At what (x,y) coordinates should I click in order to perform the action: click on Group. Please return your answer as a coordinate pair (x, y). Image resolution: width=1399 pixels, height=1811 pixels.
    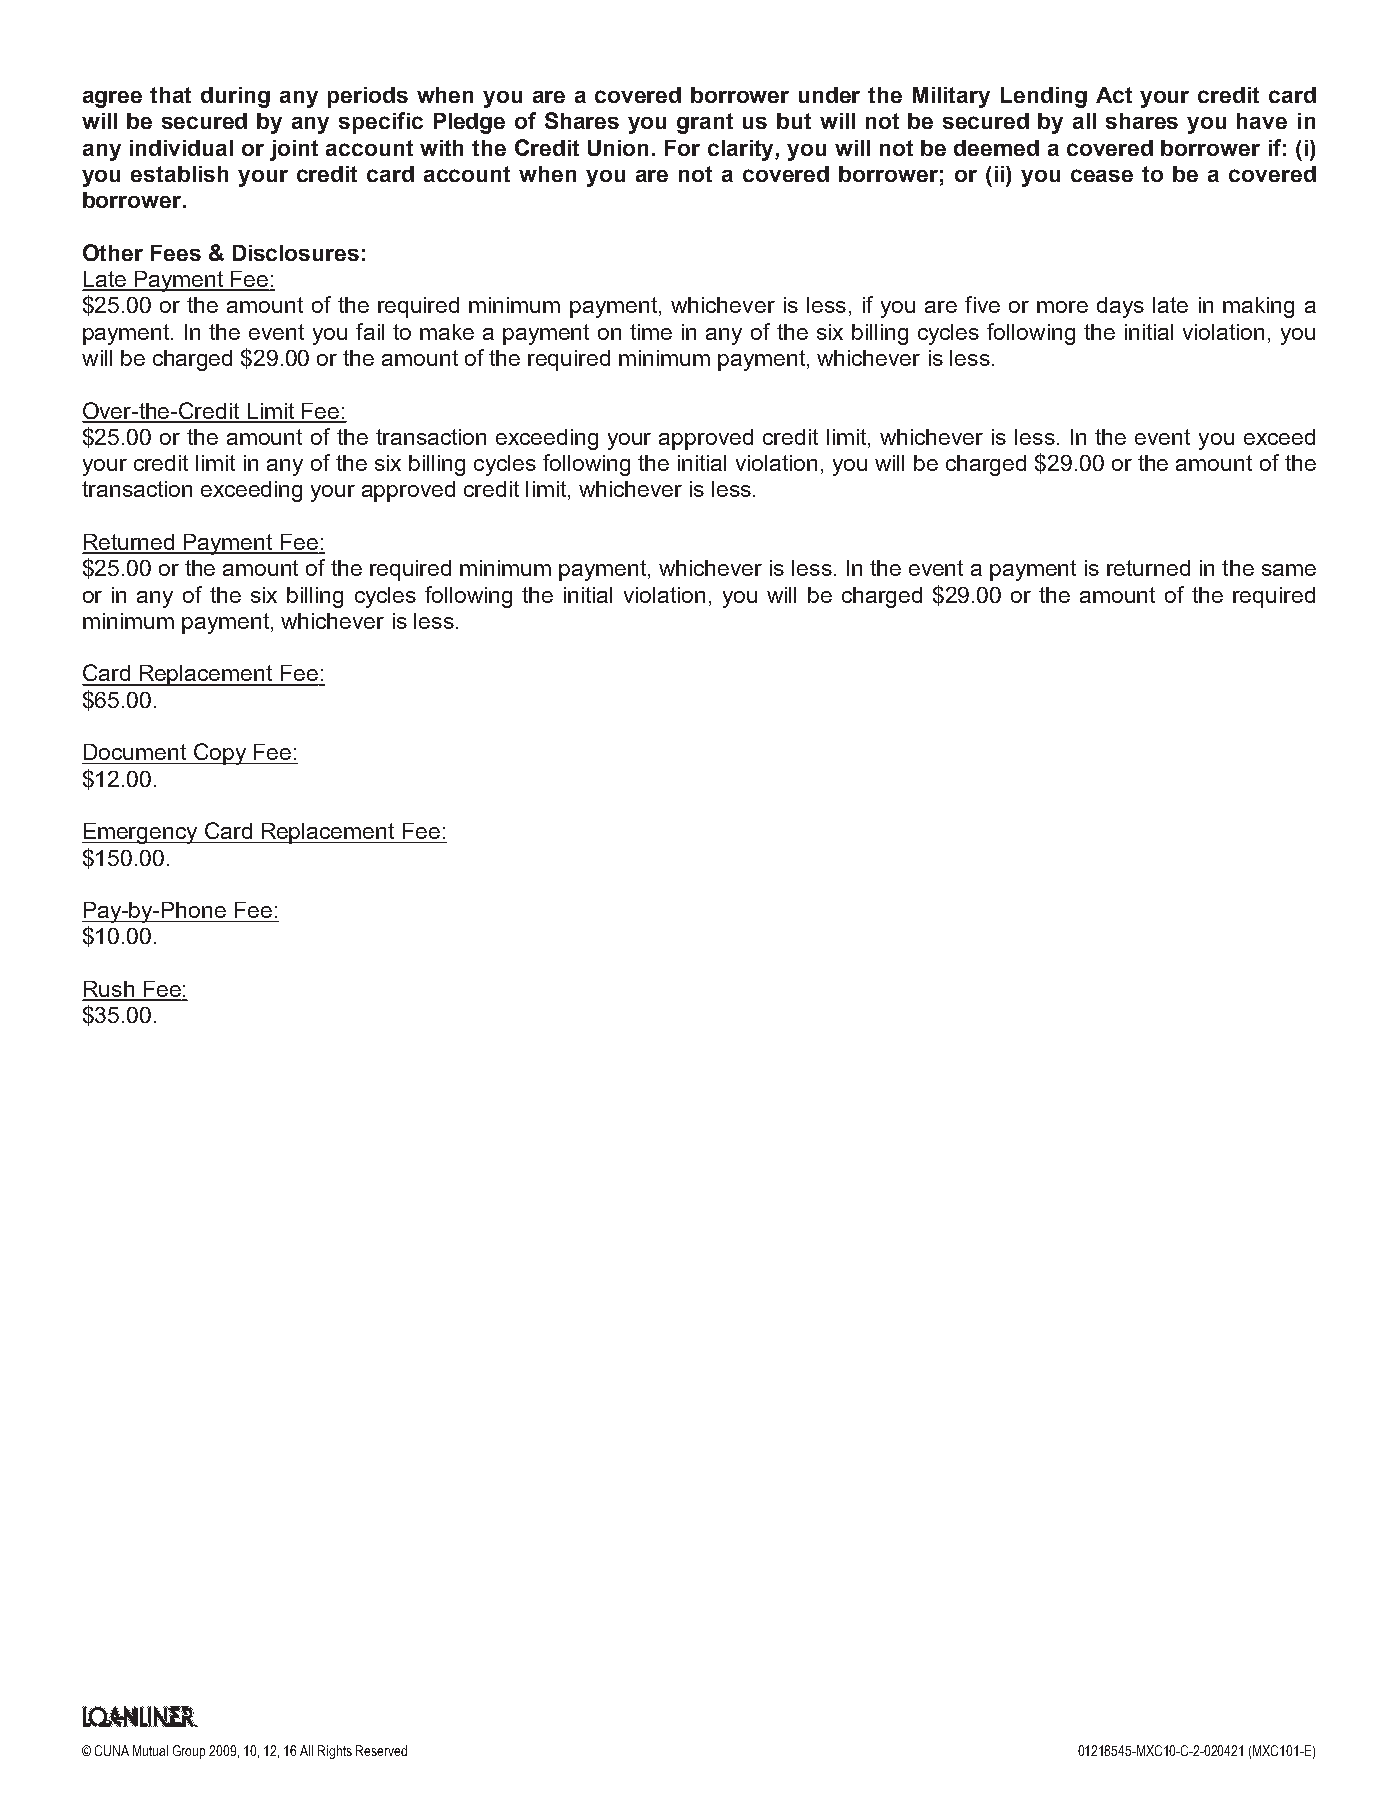
    Looking at the image, I should click on (189, 1752).
